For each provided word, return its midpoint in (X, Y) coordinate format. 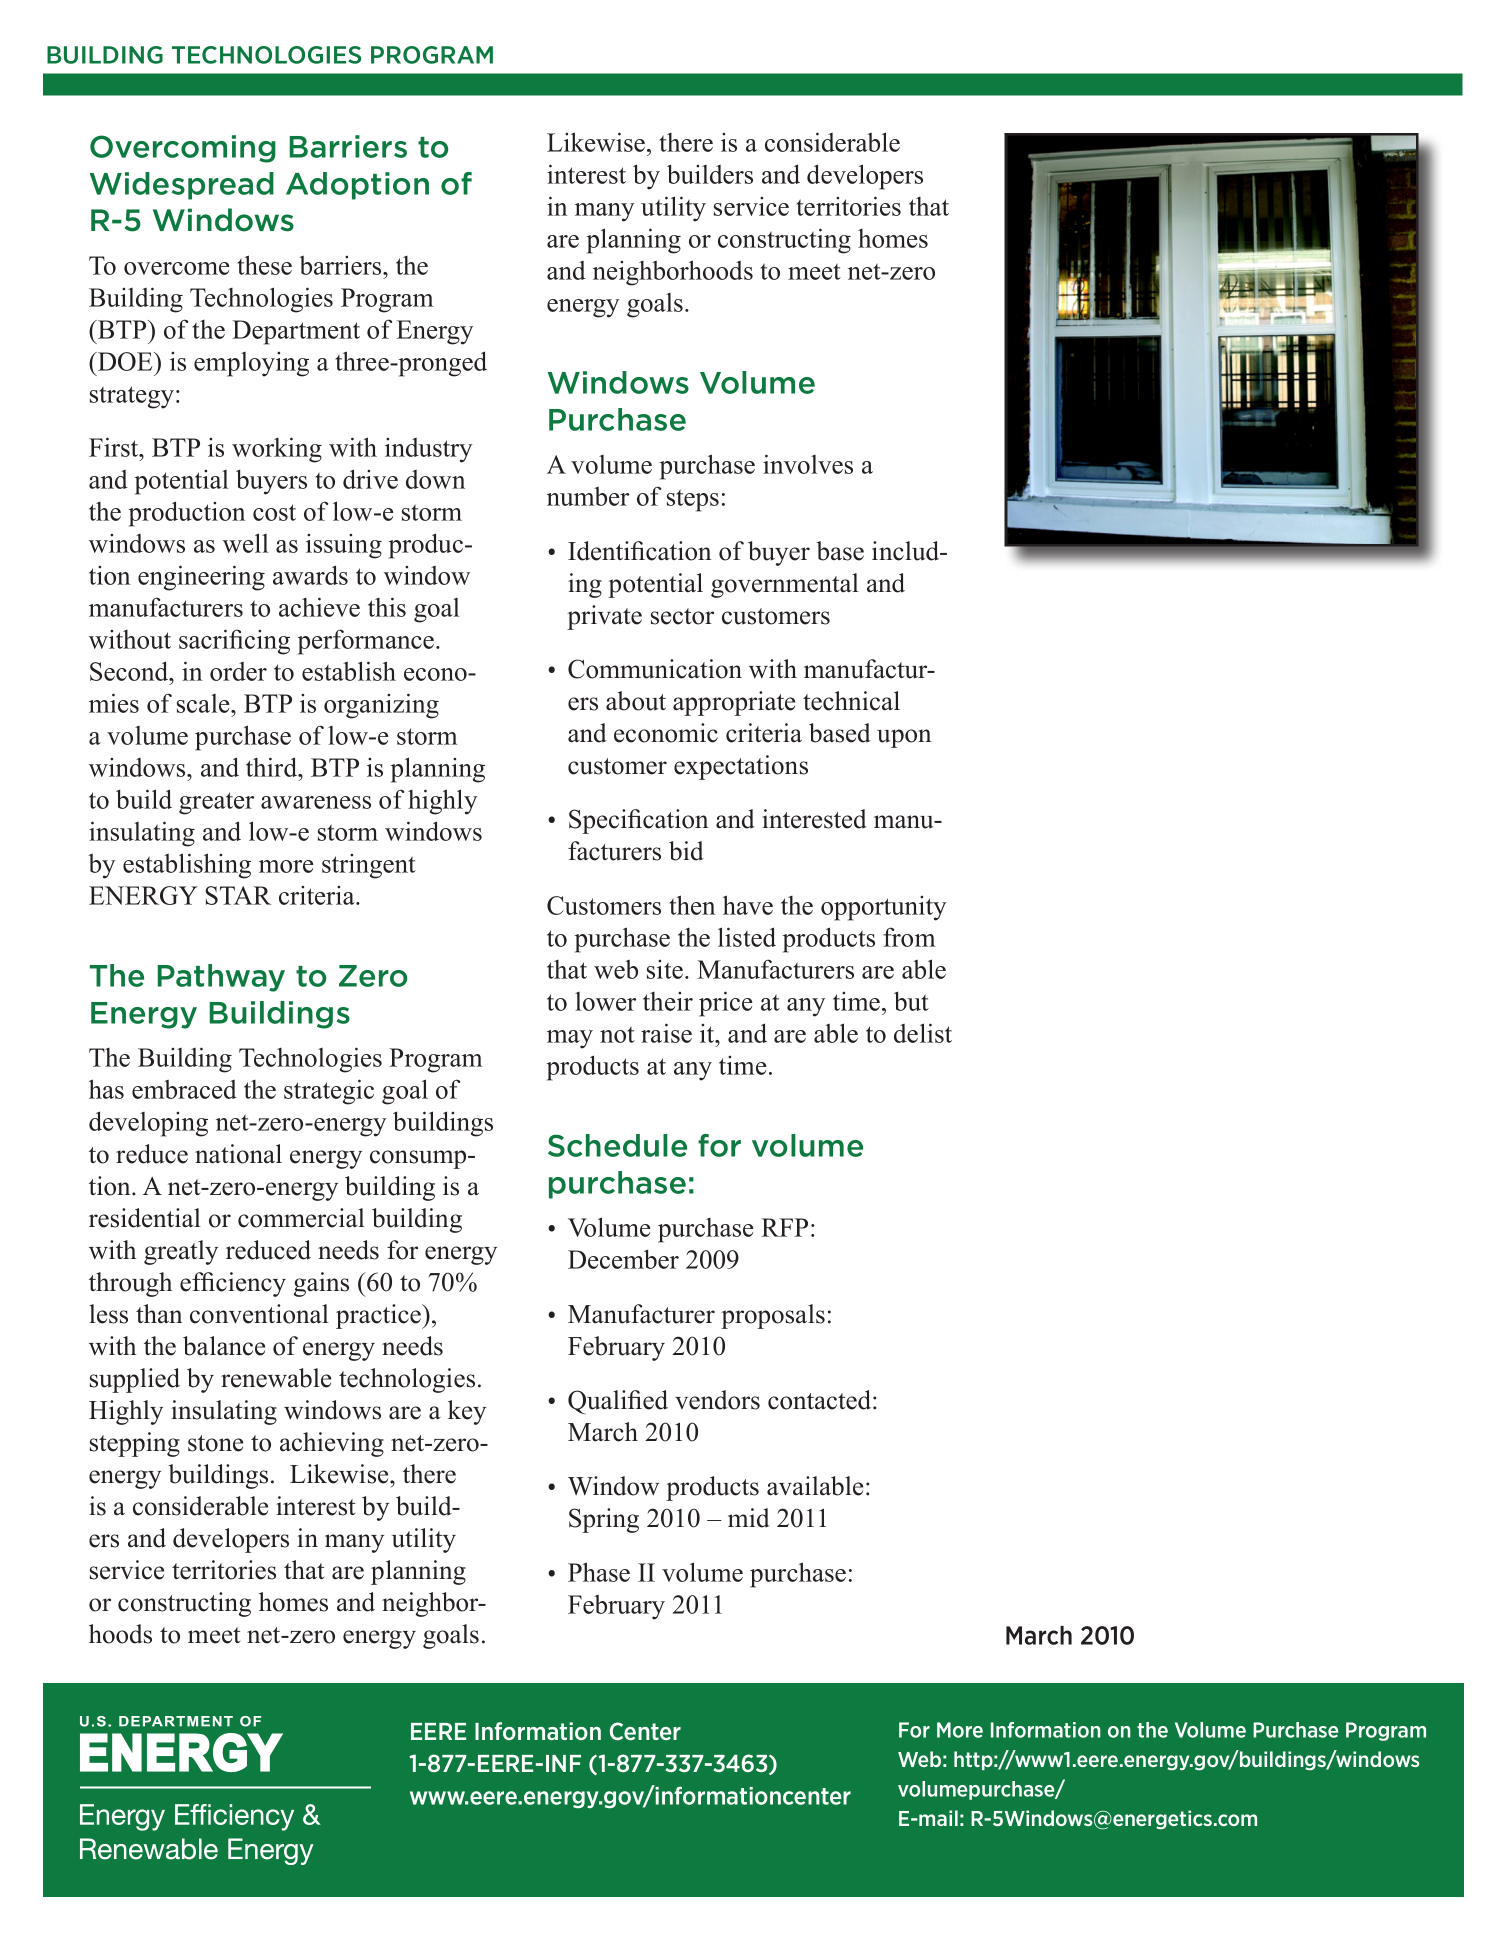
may (570, 1039)
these (264, 265)
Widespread (182, 186)
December (623, 1259)
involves (808, 464)
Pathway (221, 978)
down (435, 479)
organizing (381, 706)
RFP (784, 1227)
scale (204, 703)
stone (215, 1443)
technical (851, 701)
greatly (181, 1252)
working (277, 450)
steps (693, 500)
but (911, 1001)
